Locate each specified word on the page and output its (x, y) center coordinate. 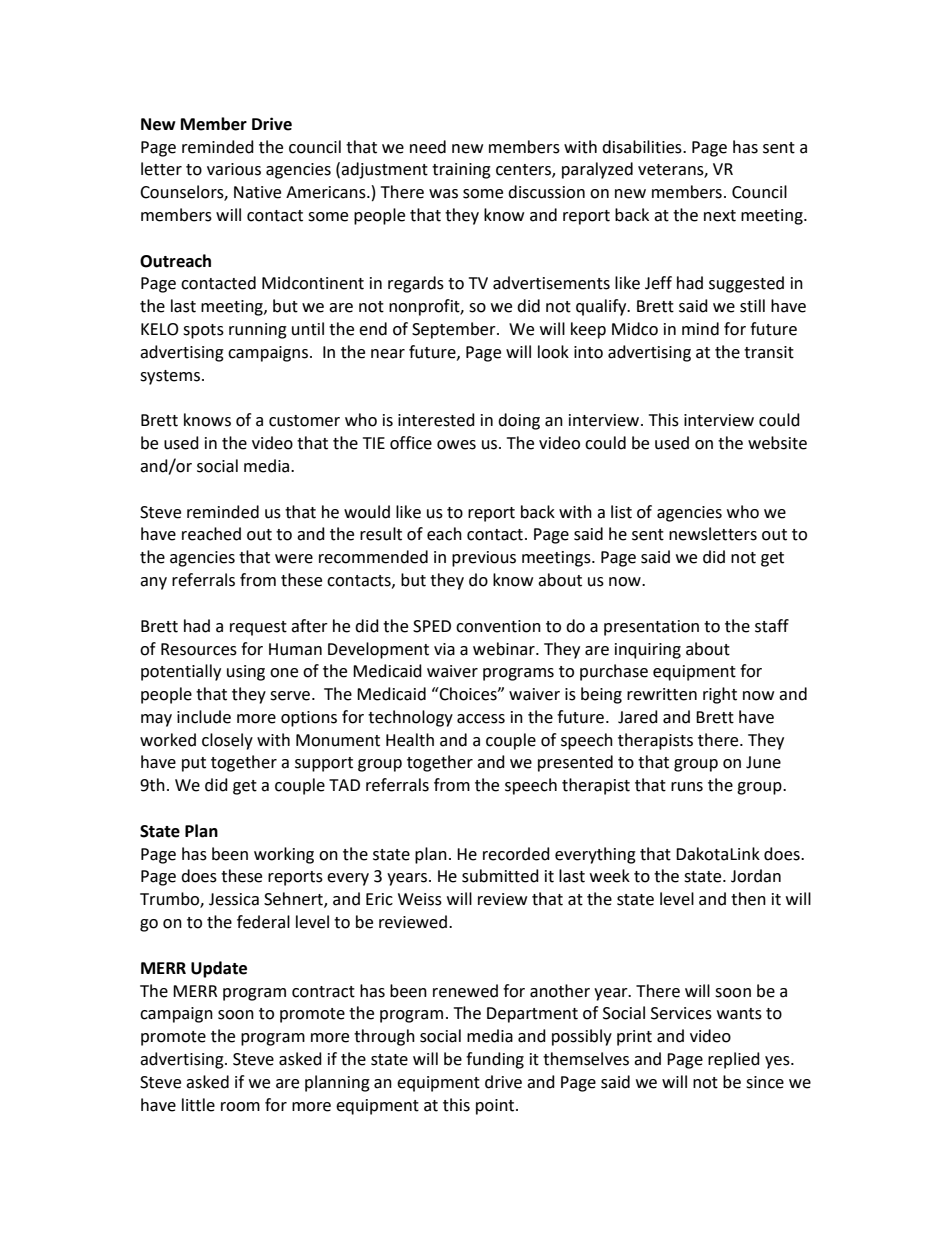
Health (410, 740)
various (234, 169)
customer (304, 421)
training (461, 171)
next (720, 216)
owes (456, 445)
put (194, 764)
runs (687, 787)
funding (495, 1060)
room (240, 1107)
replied (734, 1060)
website (777, 443)
